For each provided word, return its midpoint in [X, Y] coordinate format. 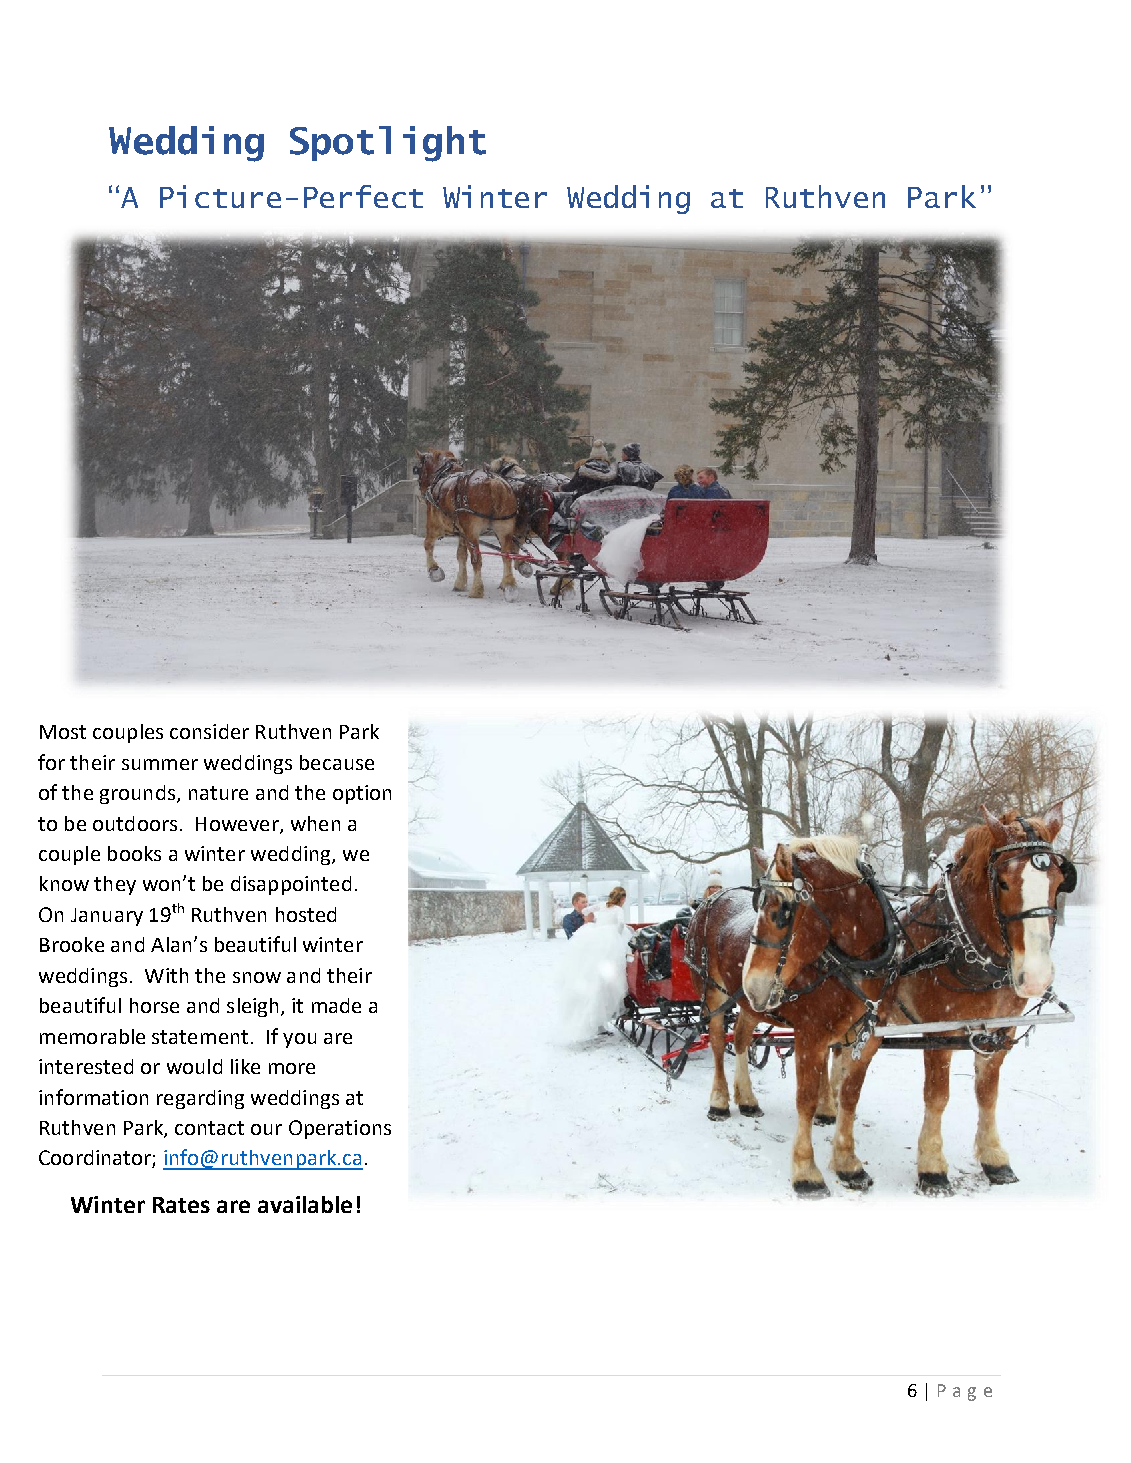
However [238, 825]
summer [160, 764]
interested [86, 1066]
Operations [340, 1129]
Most [63, 732]
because [337, 762]
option [362, 794]
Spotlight [388, 144]
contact [209, 1128]
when [315, 823]
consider [209, 731]
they [115, 885]
